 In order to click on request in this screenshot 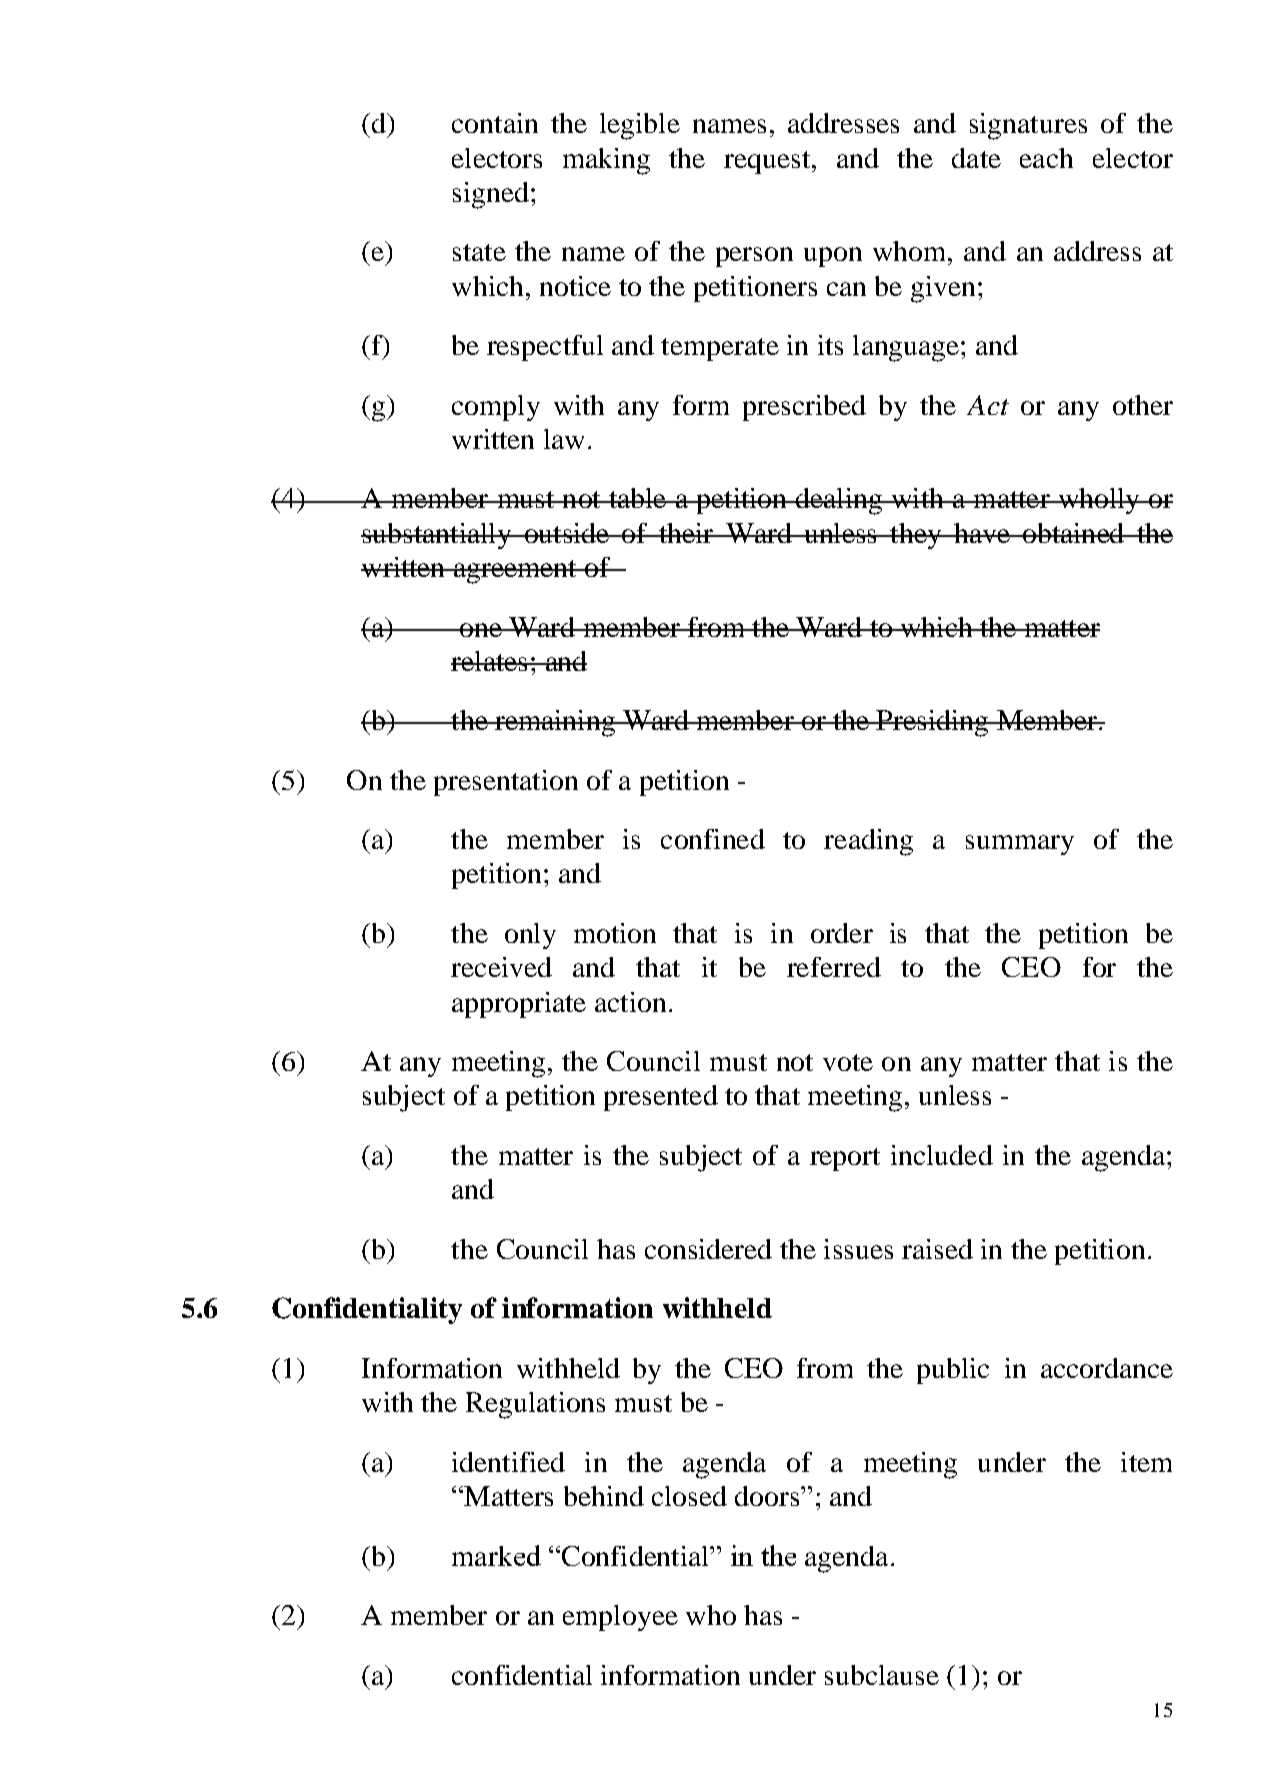, I will do `click(767, 162)`.
